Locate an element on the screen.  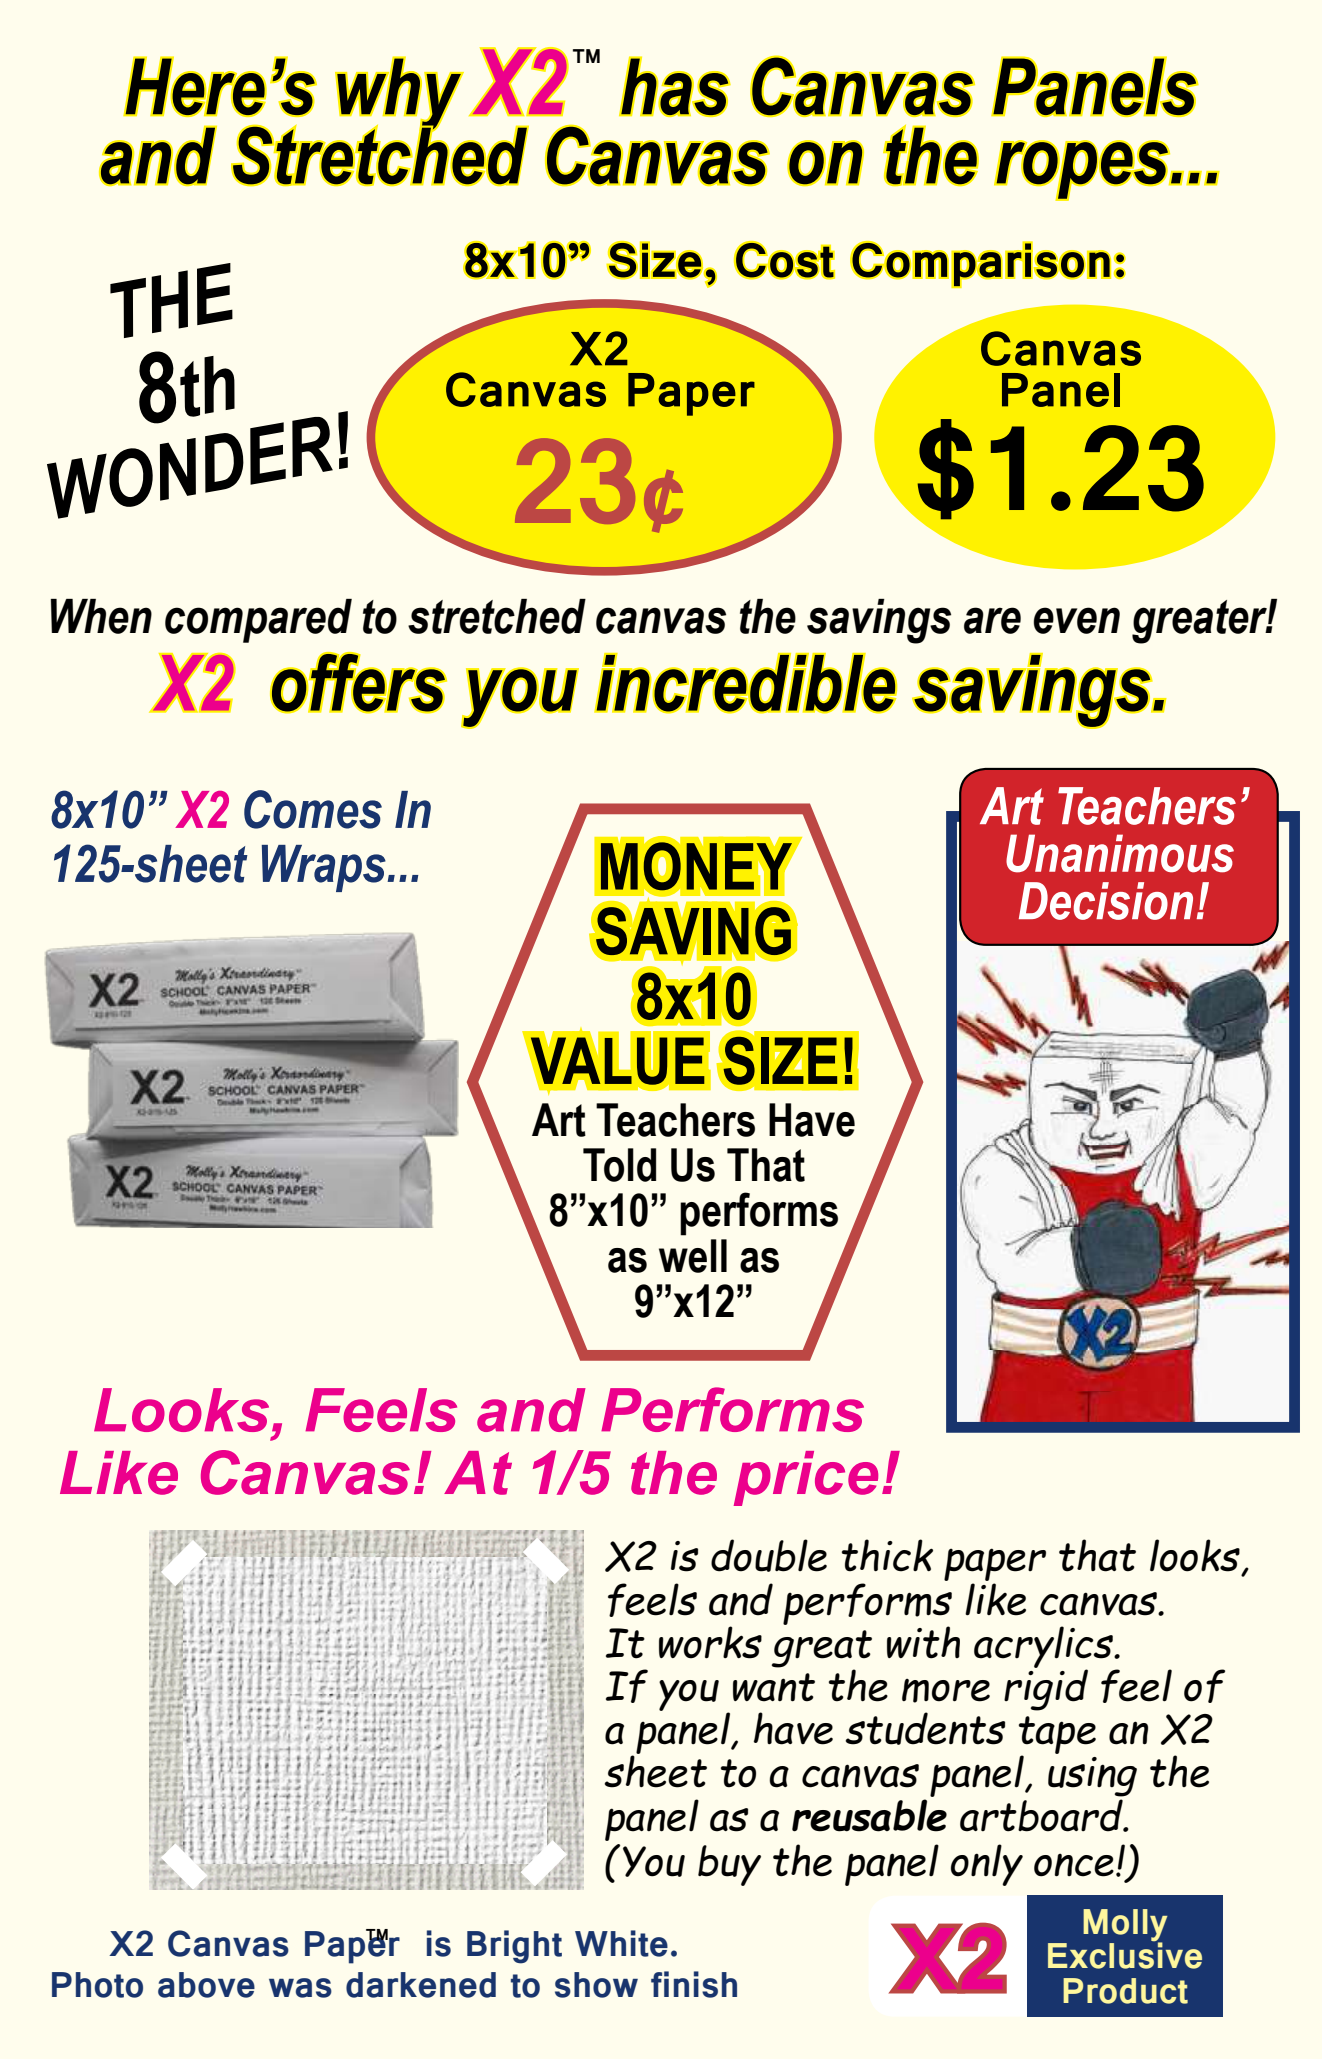
above is located at coordinates (206, 1985).
